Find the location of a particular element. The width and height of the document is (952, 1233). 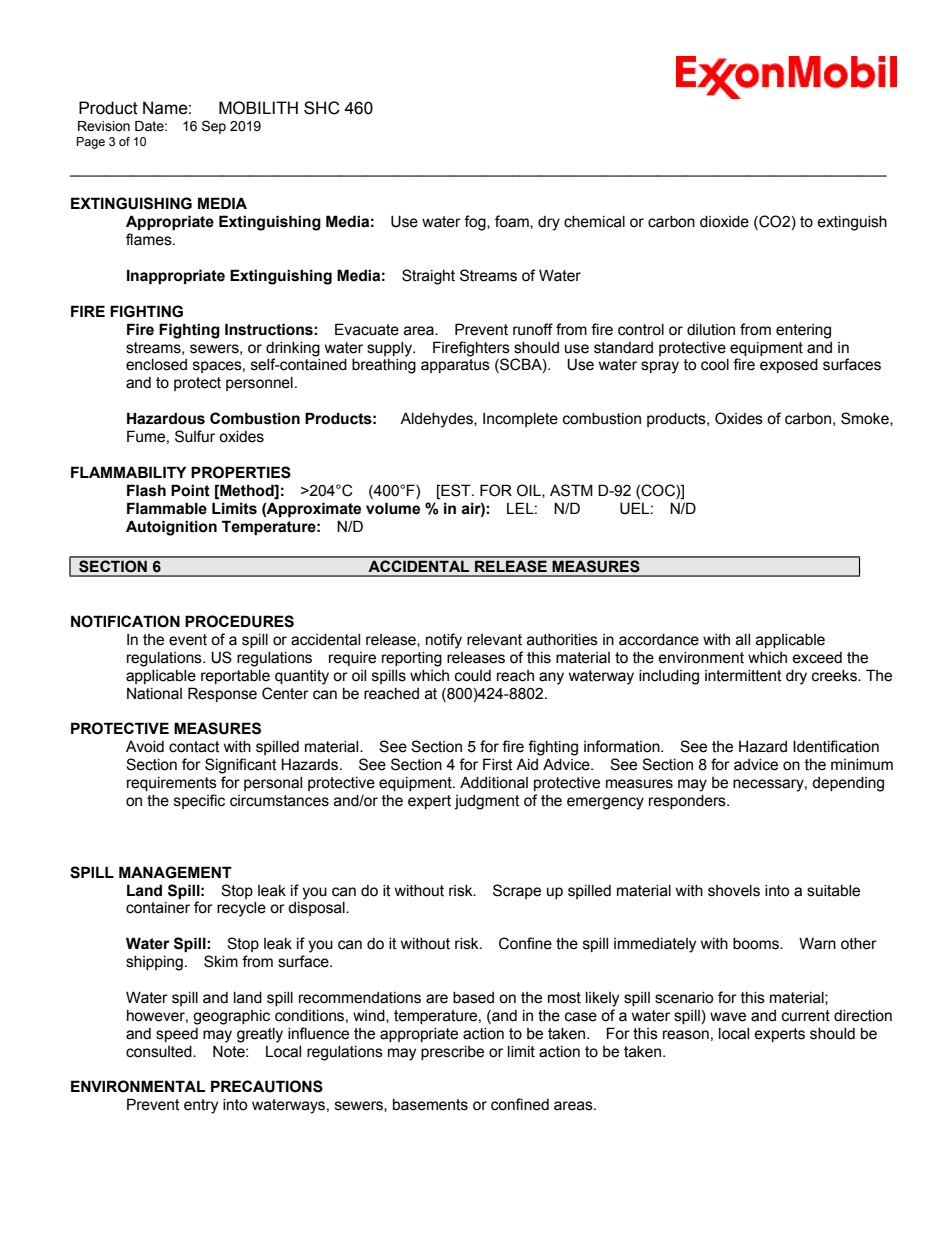

PROCEDURES is located at coordinates (239, 621).
